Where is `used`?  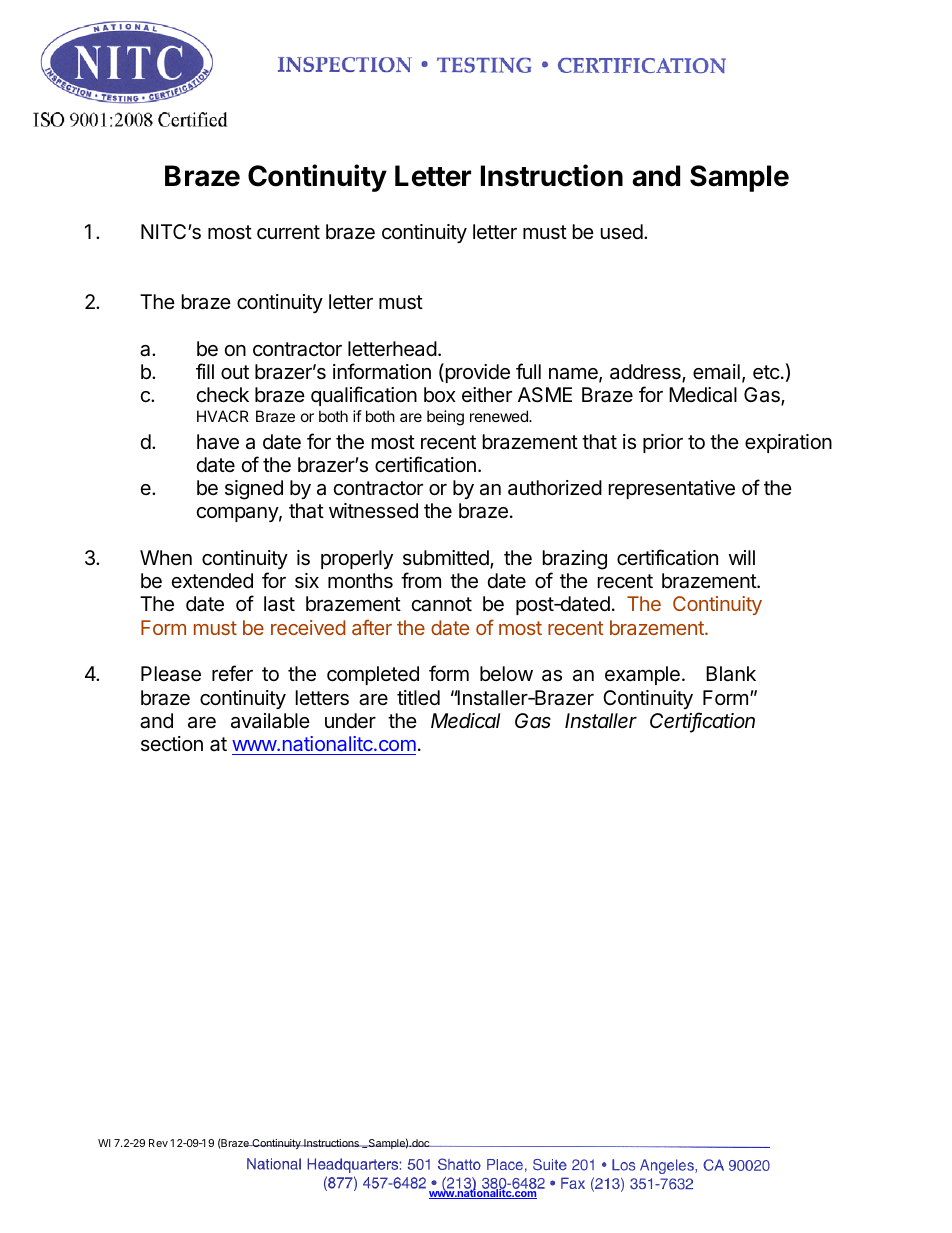
used is located at coordinates (622, 232).
